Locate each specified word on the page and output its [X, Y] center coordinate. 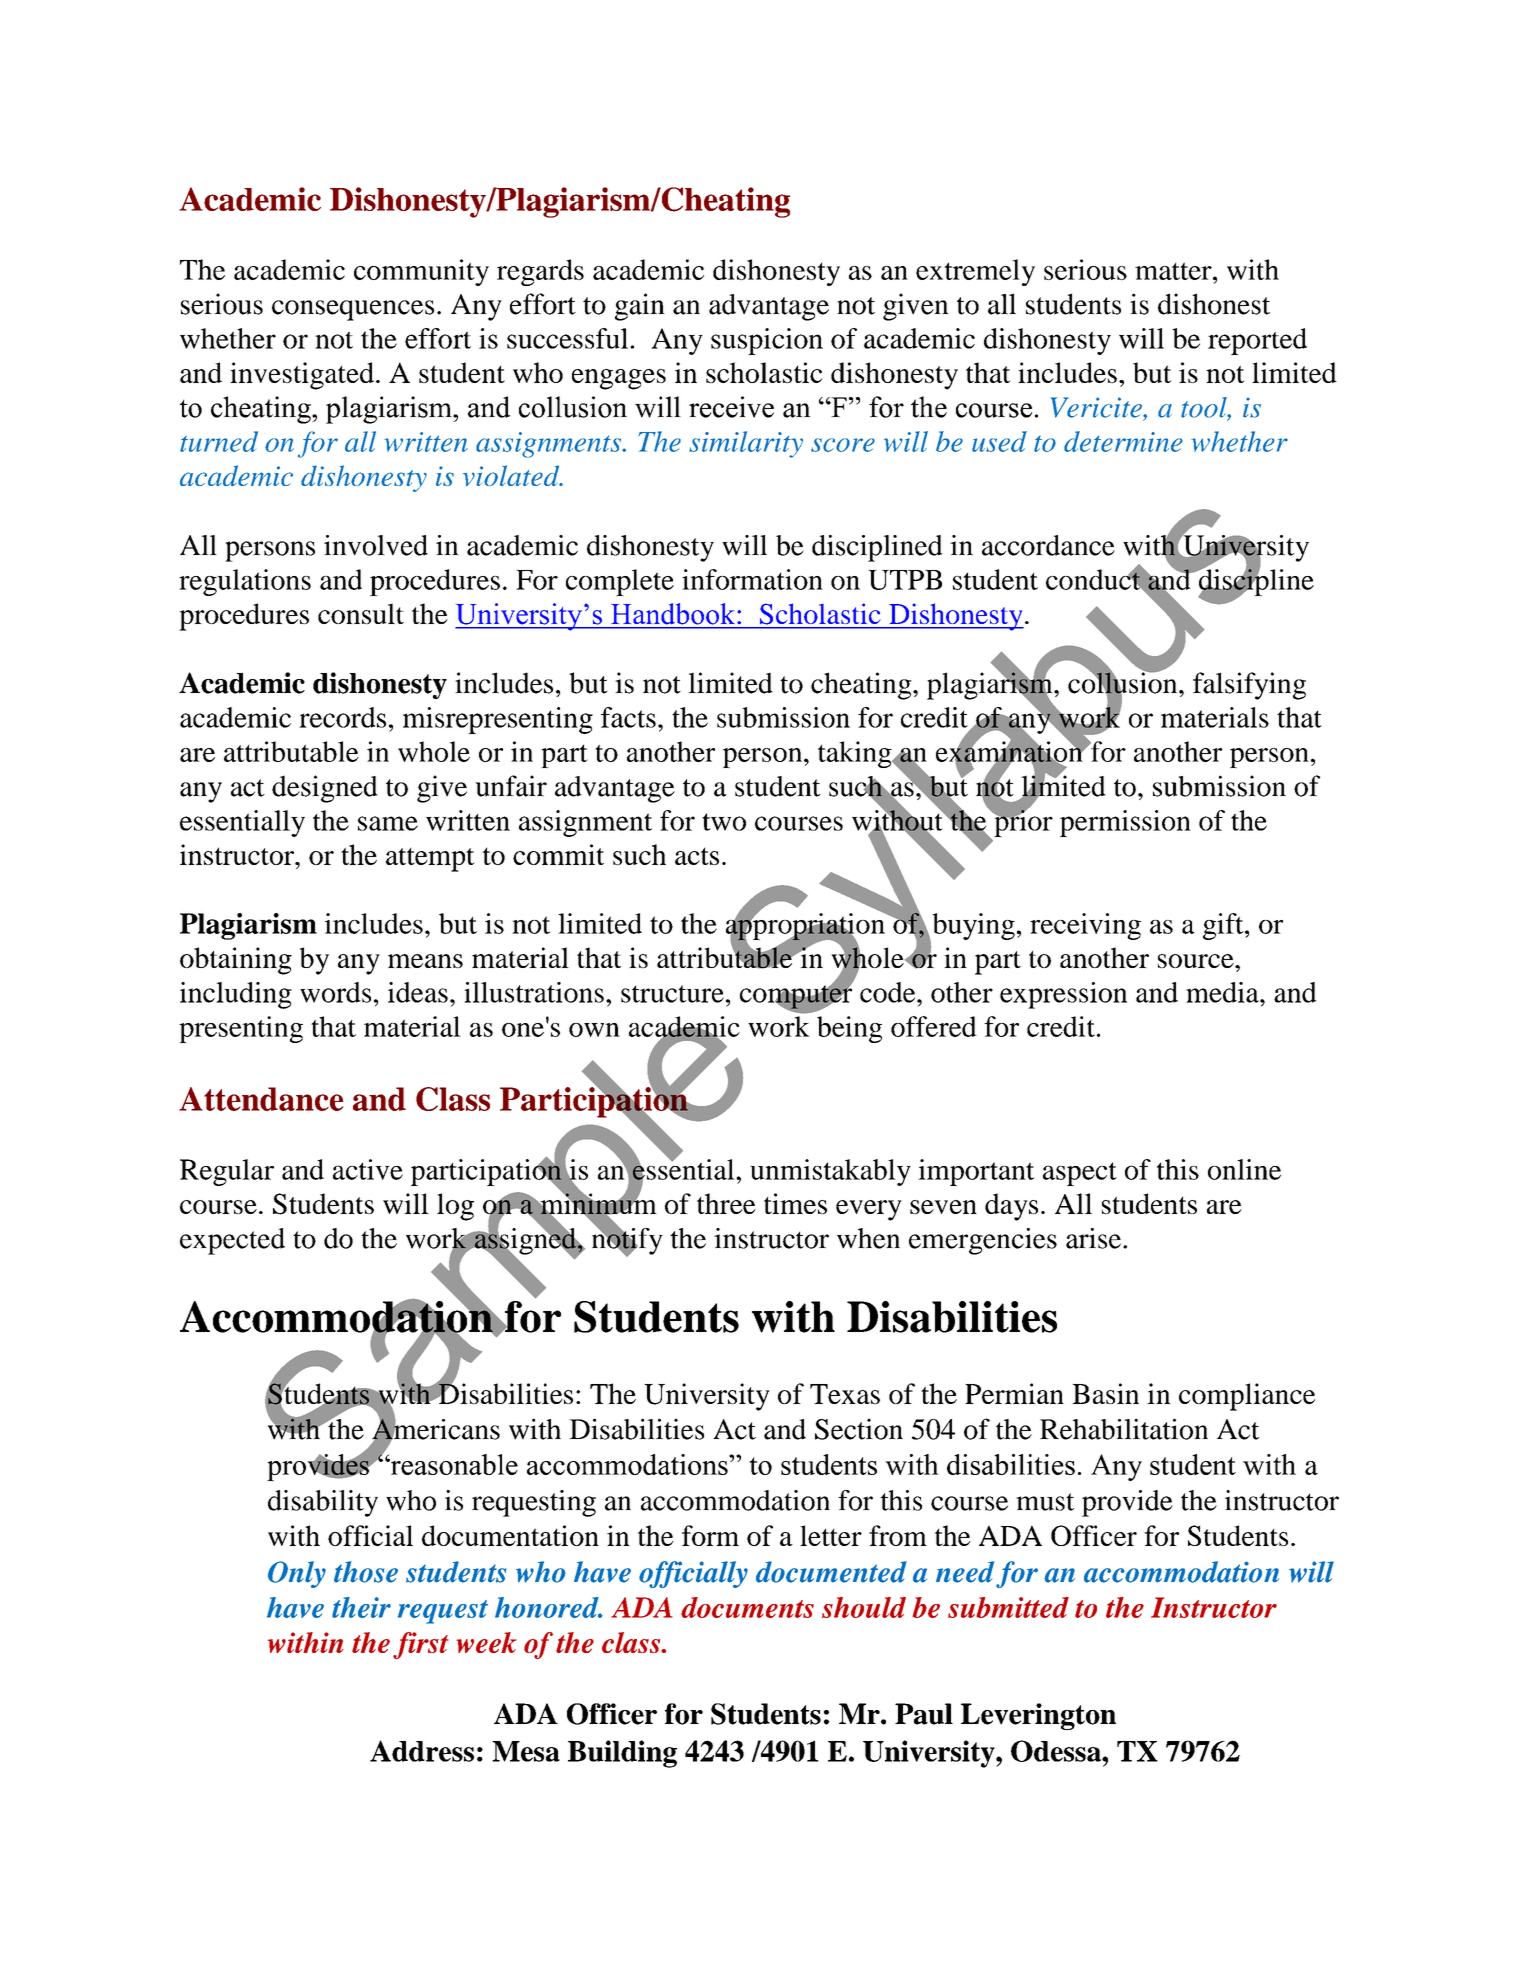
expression [1063, 995]
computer [796, 996]
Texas [845, 1394]
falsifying [1249, 686]
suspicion [767, 341]
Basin [1105, 1393]
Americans [436, 1429]
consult [361, 613]
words [335, 992]
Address [422, 1751]
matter [1174, 271]
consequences [353, 310]
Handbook [673, 614]
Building [622, 1754]
